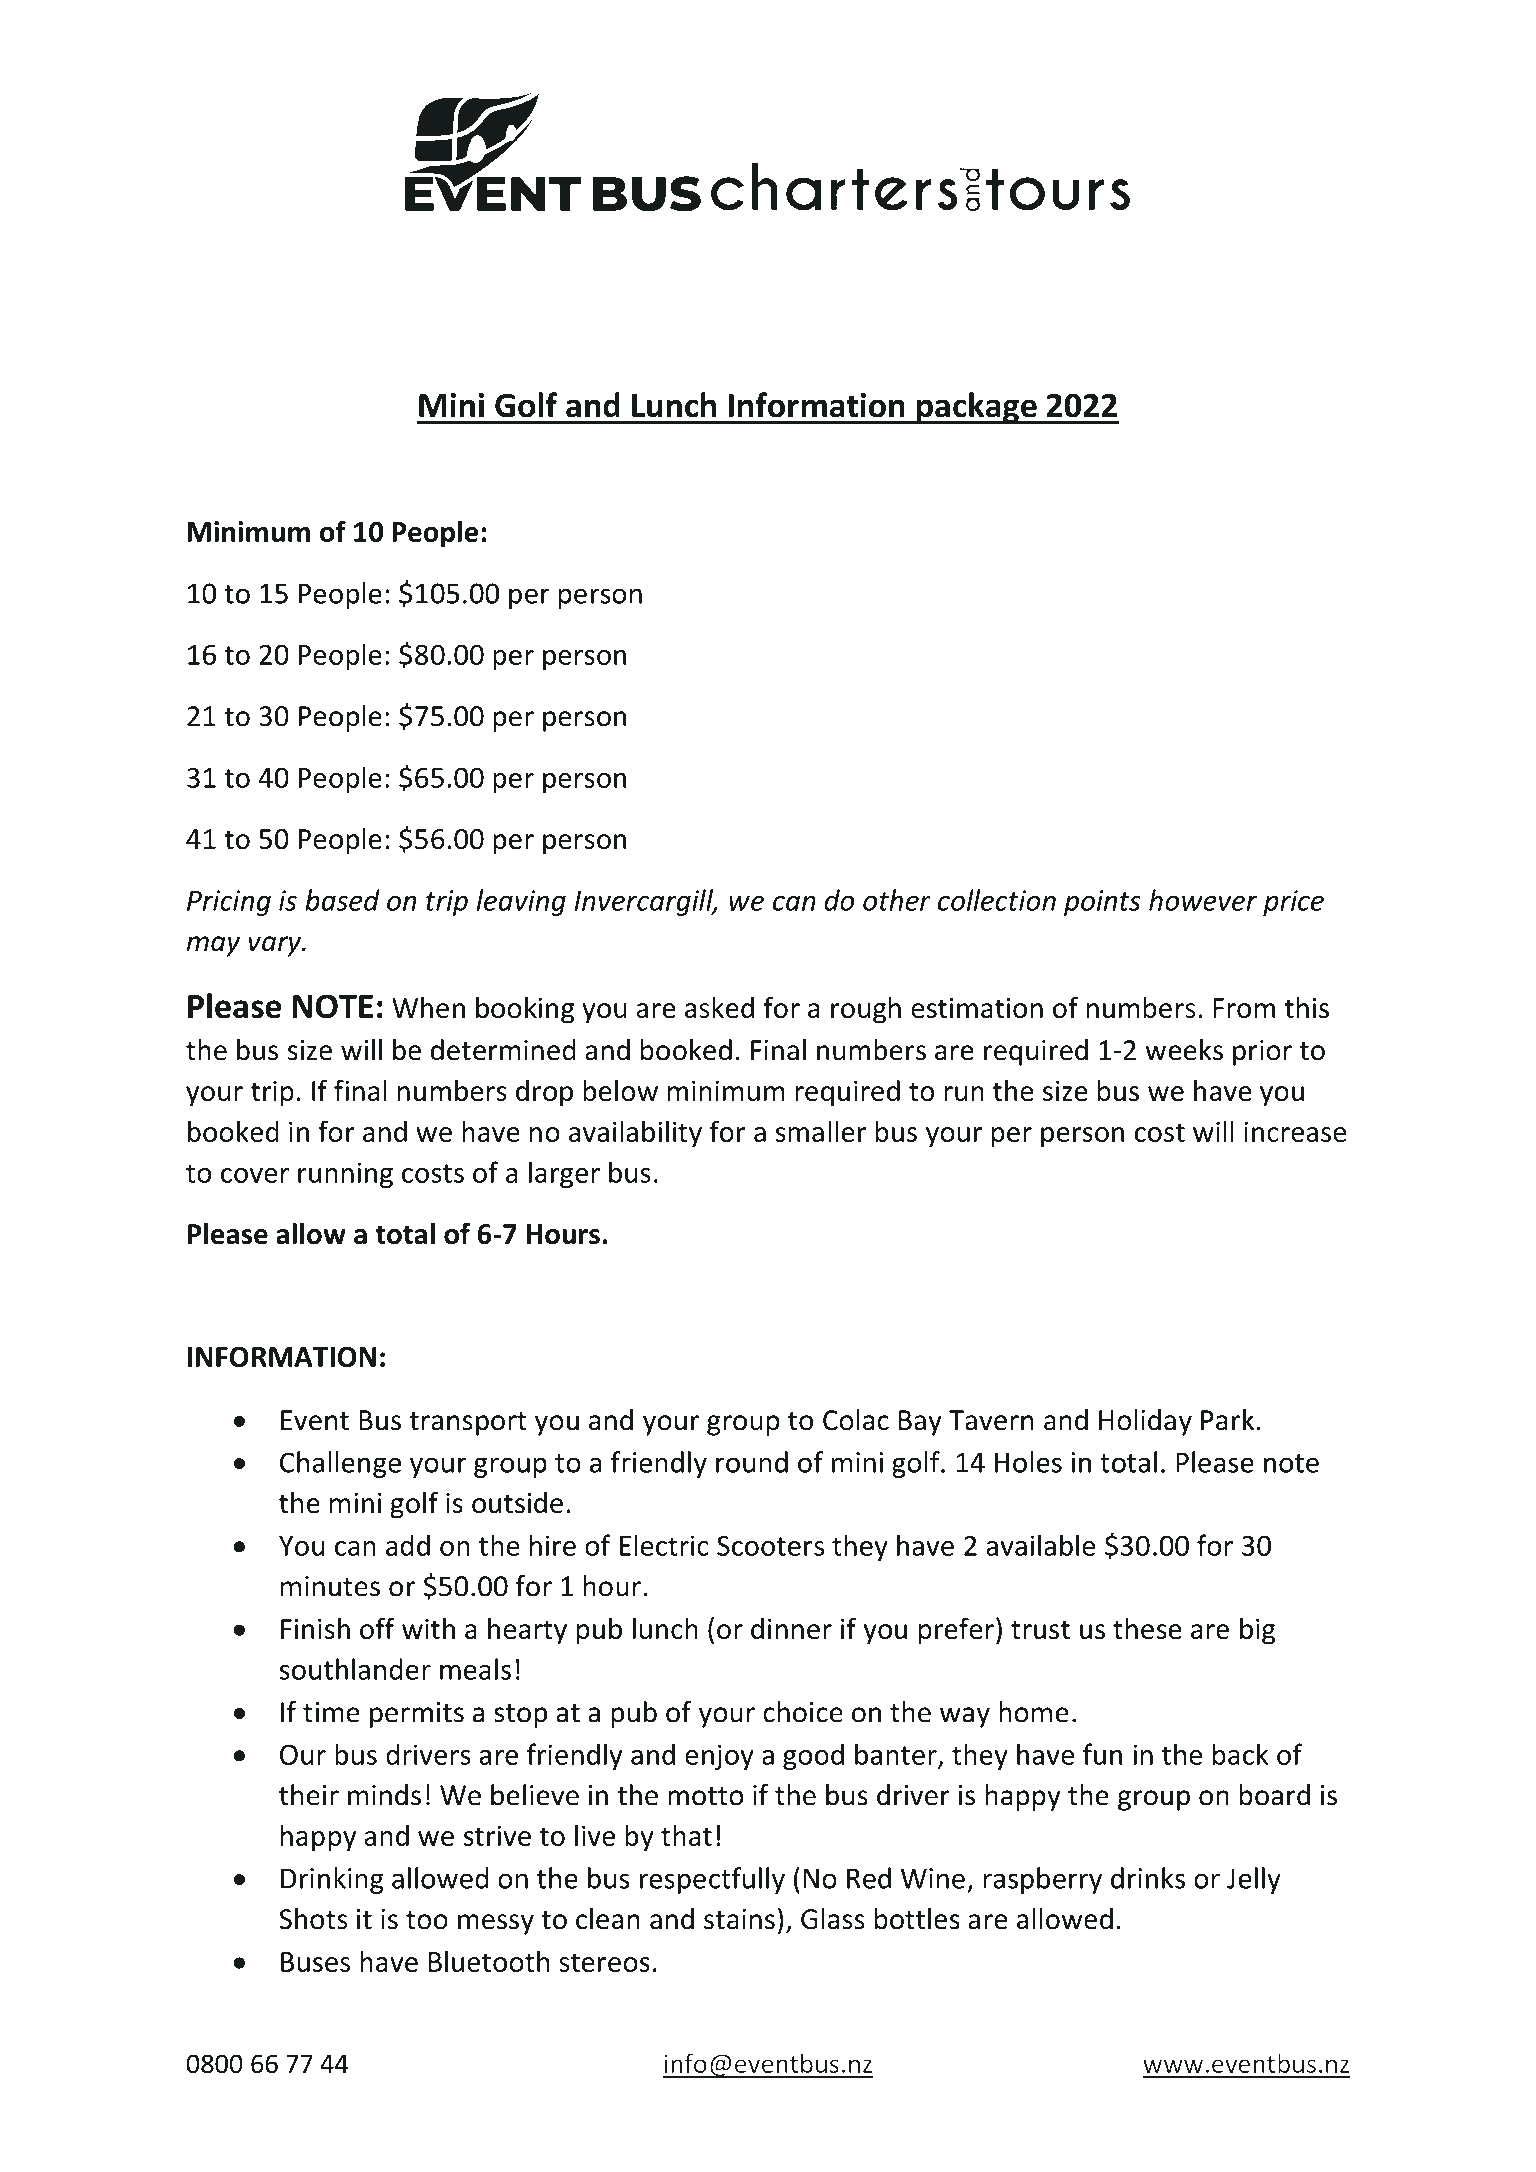  What do you see at coordinates (342, 900) in the screenshot?
I see `based` at bounding box center [342, 900].
